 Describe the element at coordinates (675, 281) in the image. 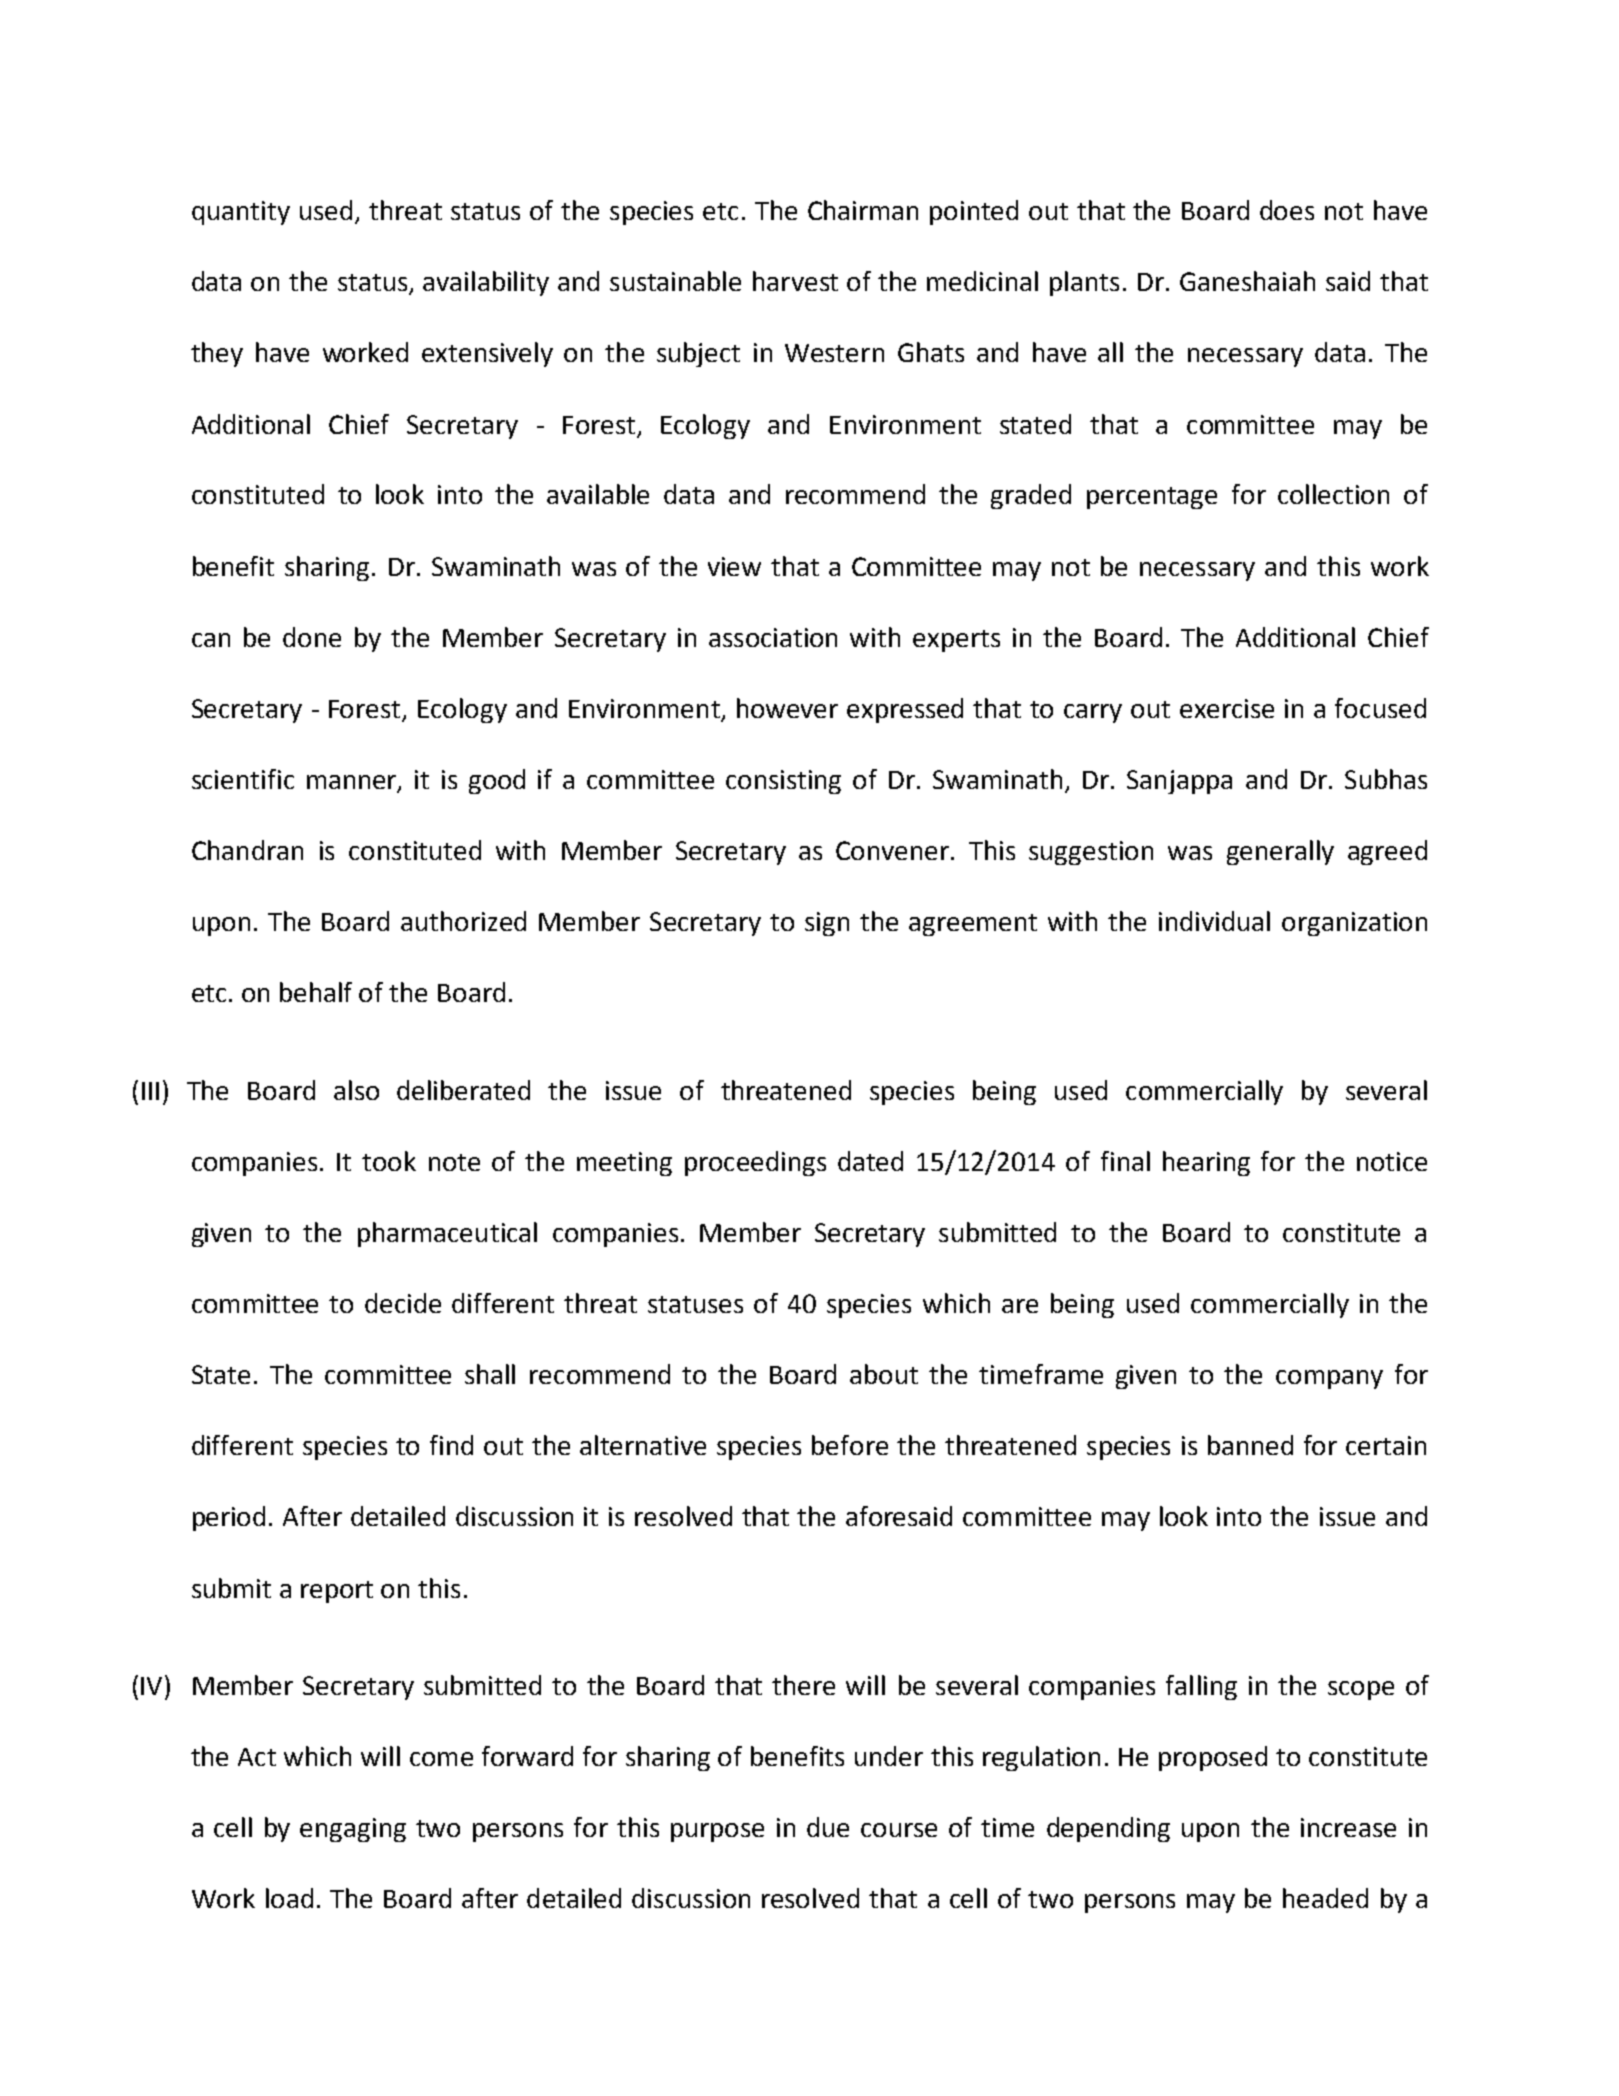

I see `sustainable` at that location.
